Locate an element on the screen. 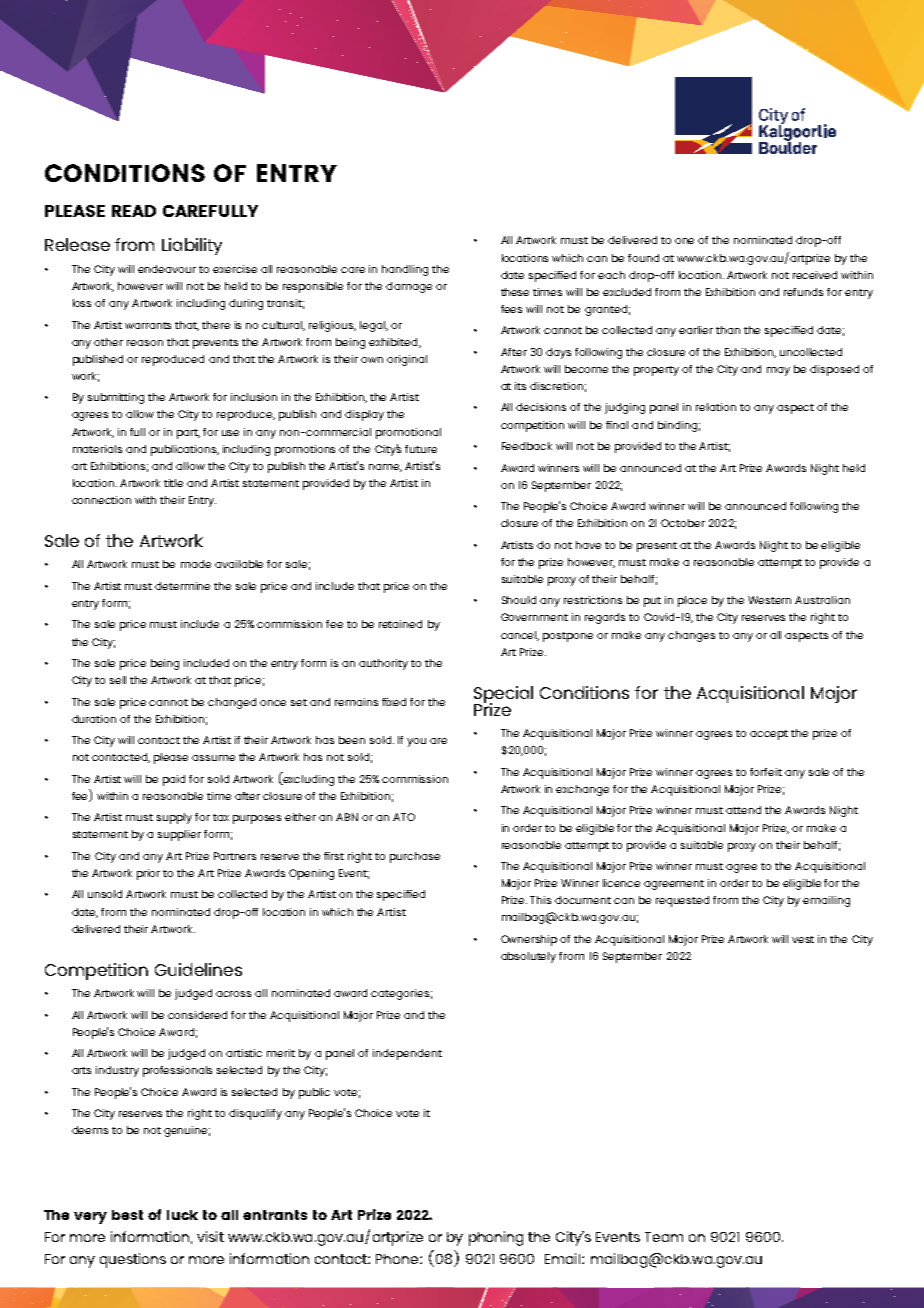 The image size is (924, 1308). prior is located at coordinates (148, 874).
